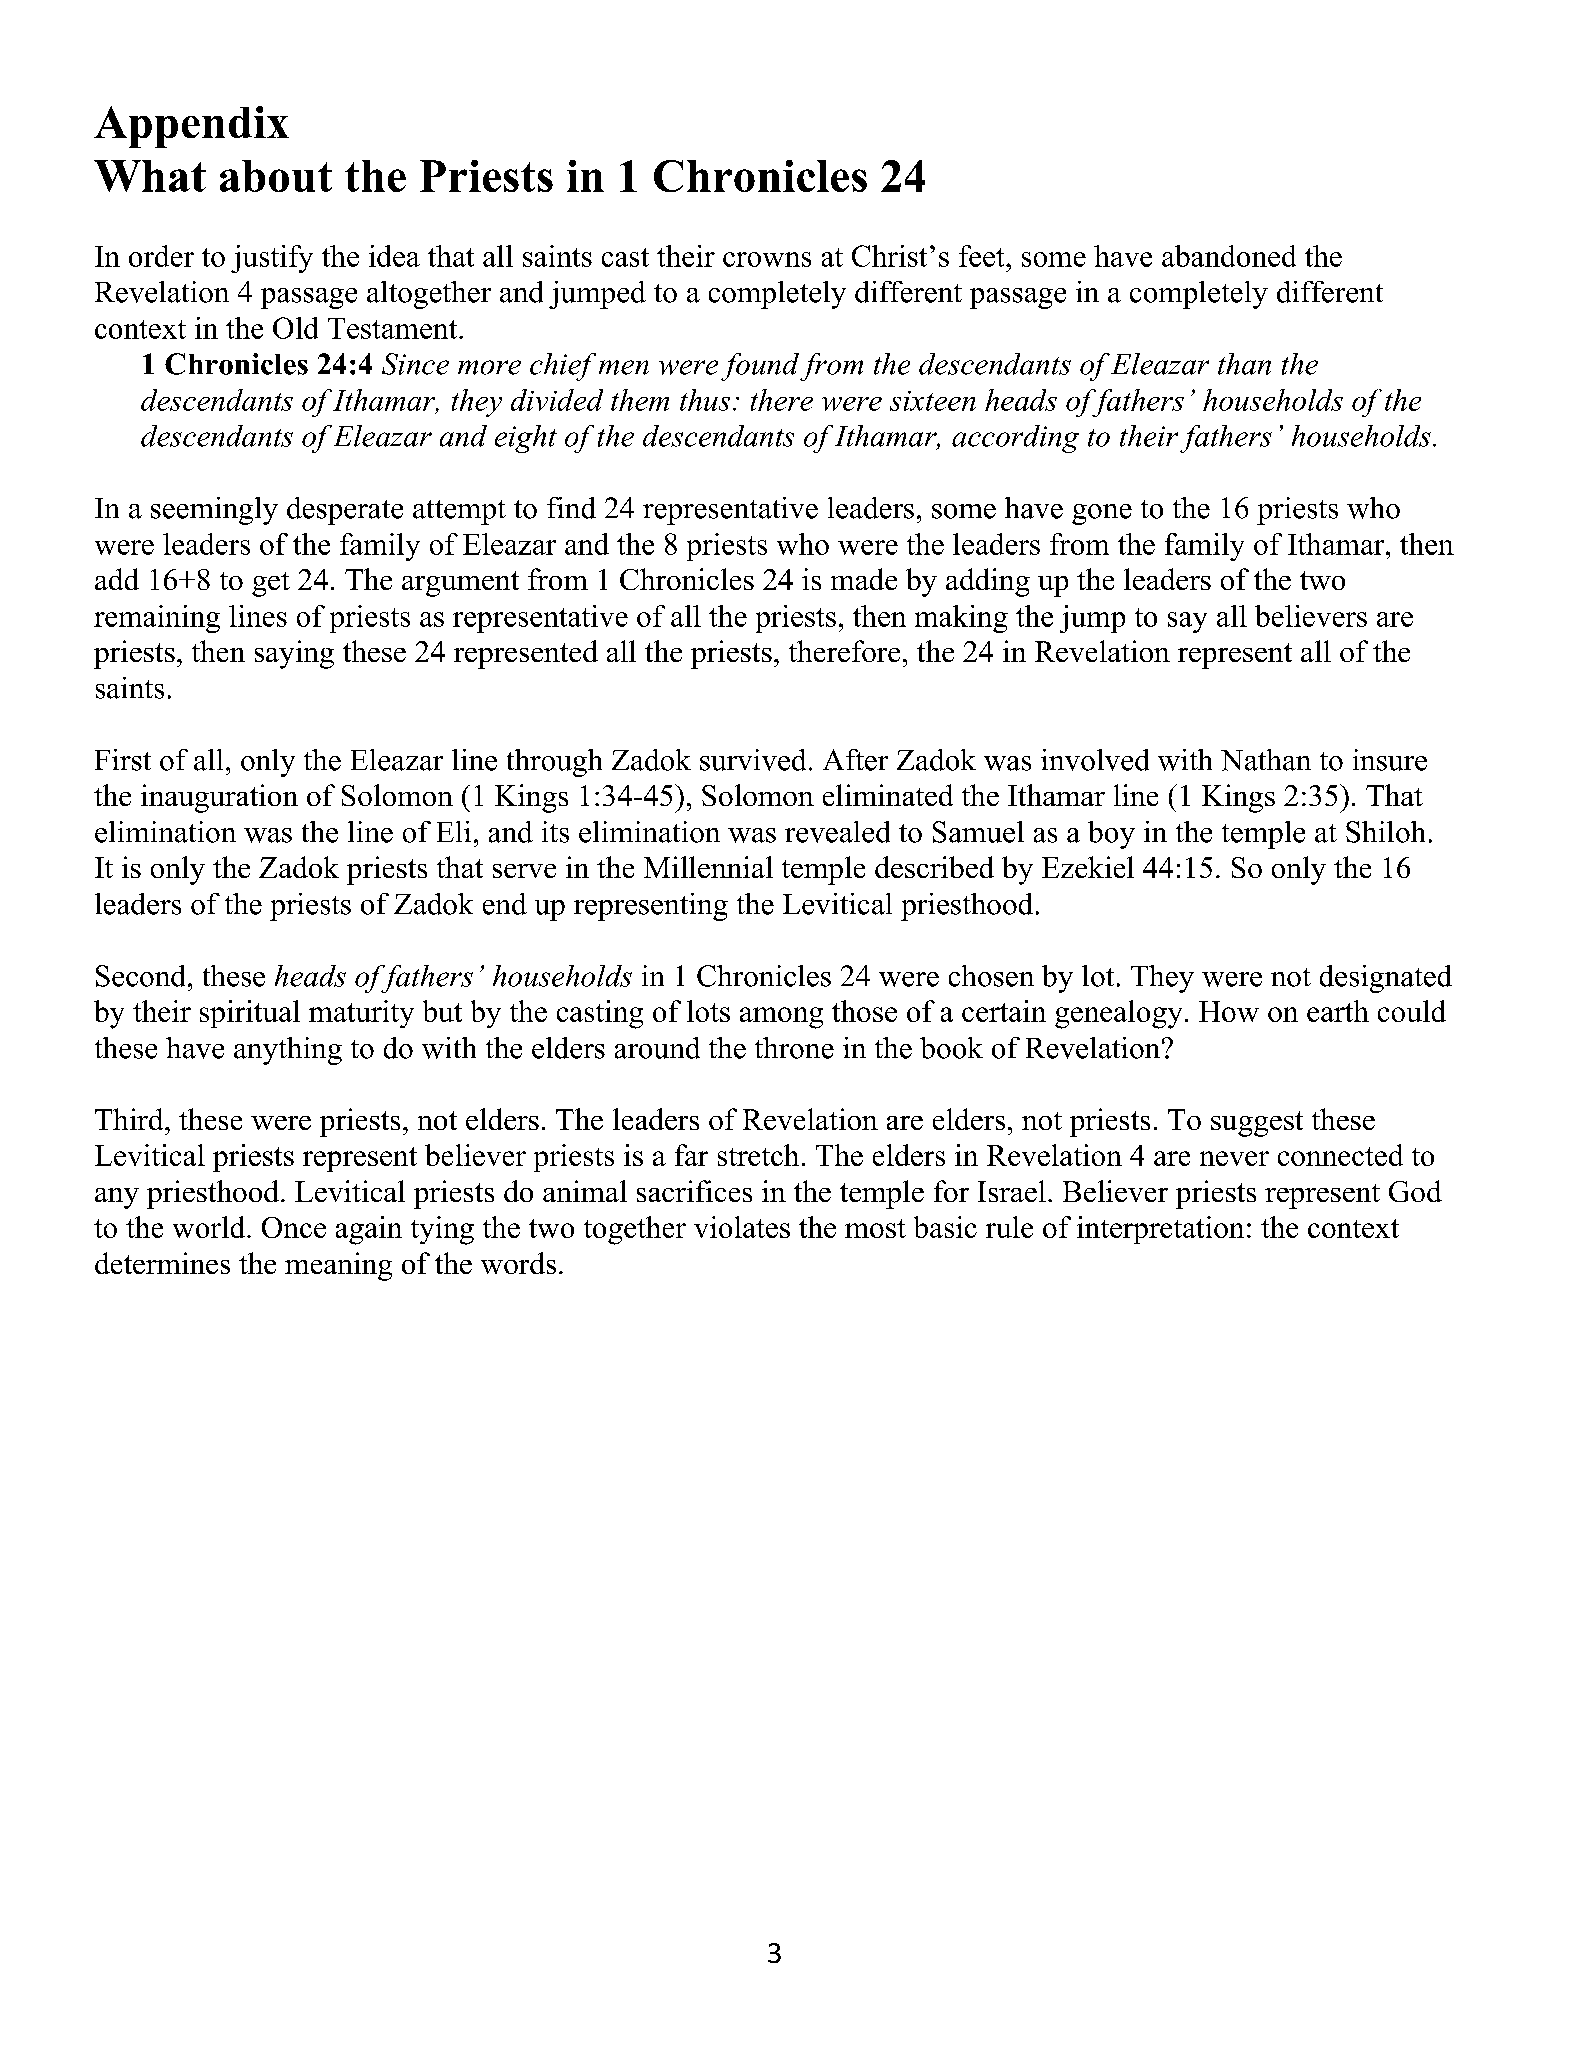 Image resolution: width=1596 pixels, height=2065 pixels. Describe the element at coordinates (214, 511) in the screenshot. I see `seemingly` at that location.
